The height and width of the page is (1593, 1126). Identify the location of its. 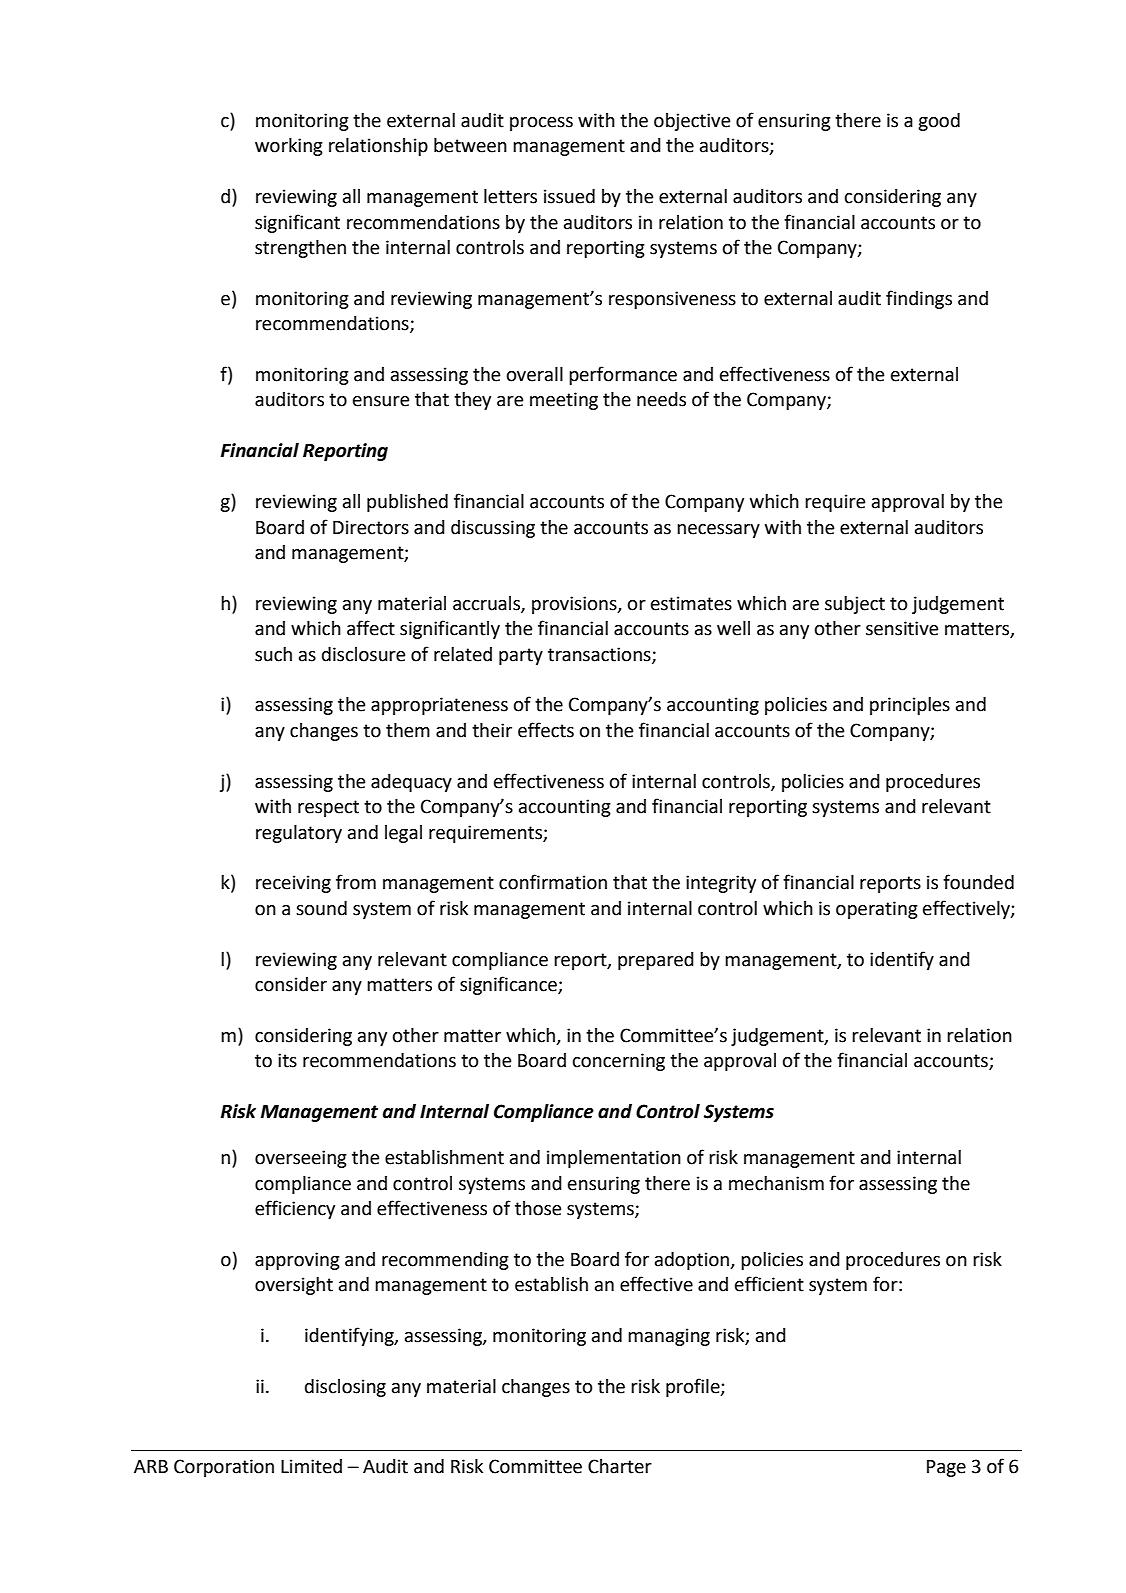
(287, 1060).
